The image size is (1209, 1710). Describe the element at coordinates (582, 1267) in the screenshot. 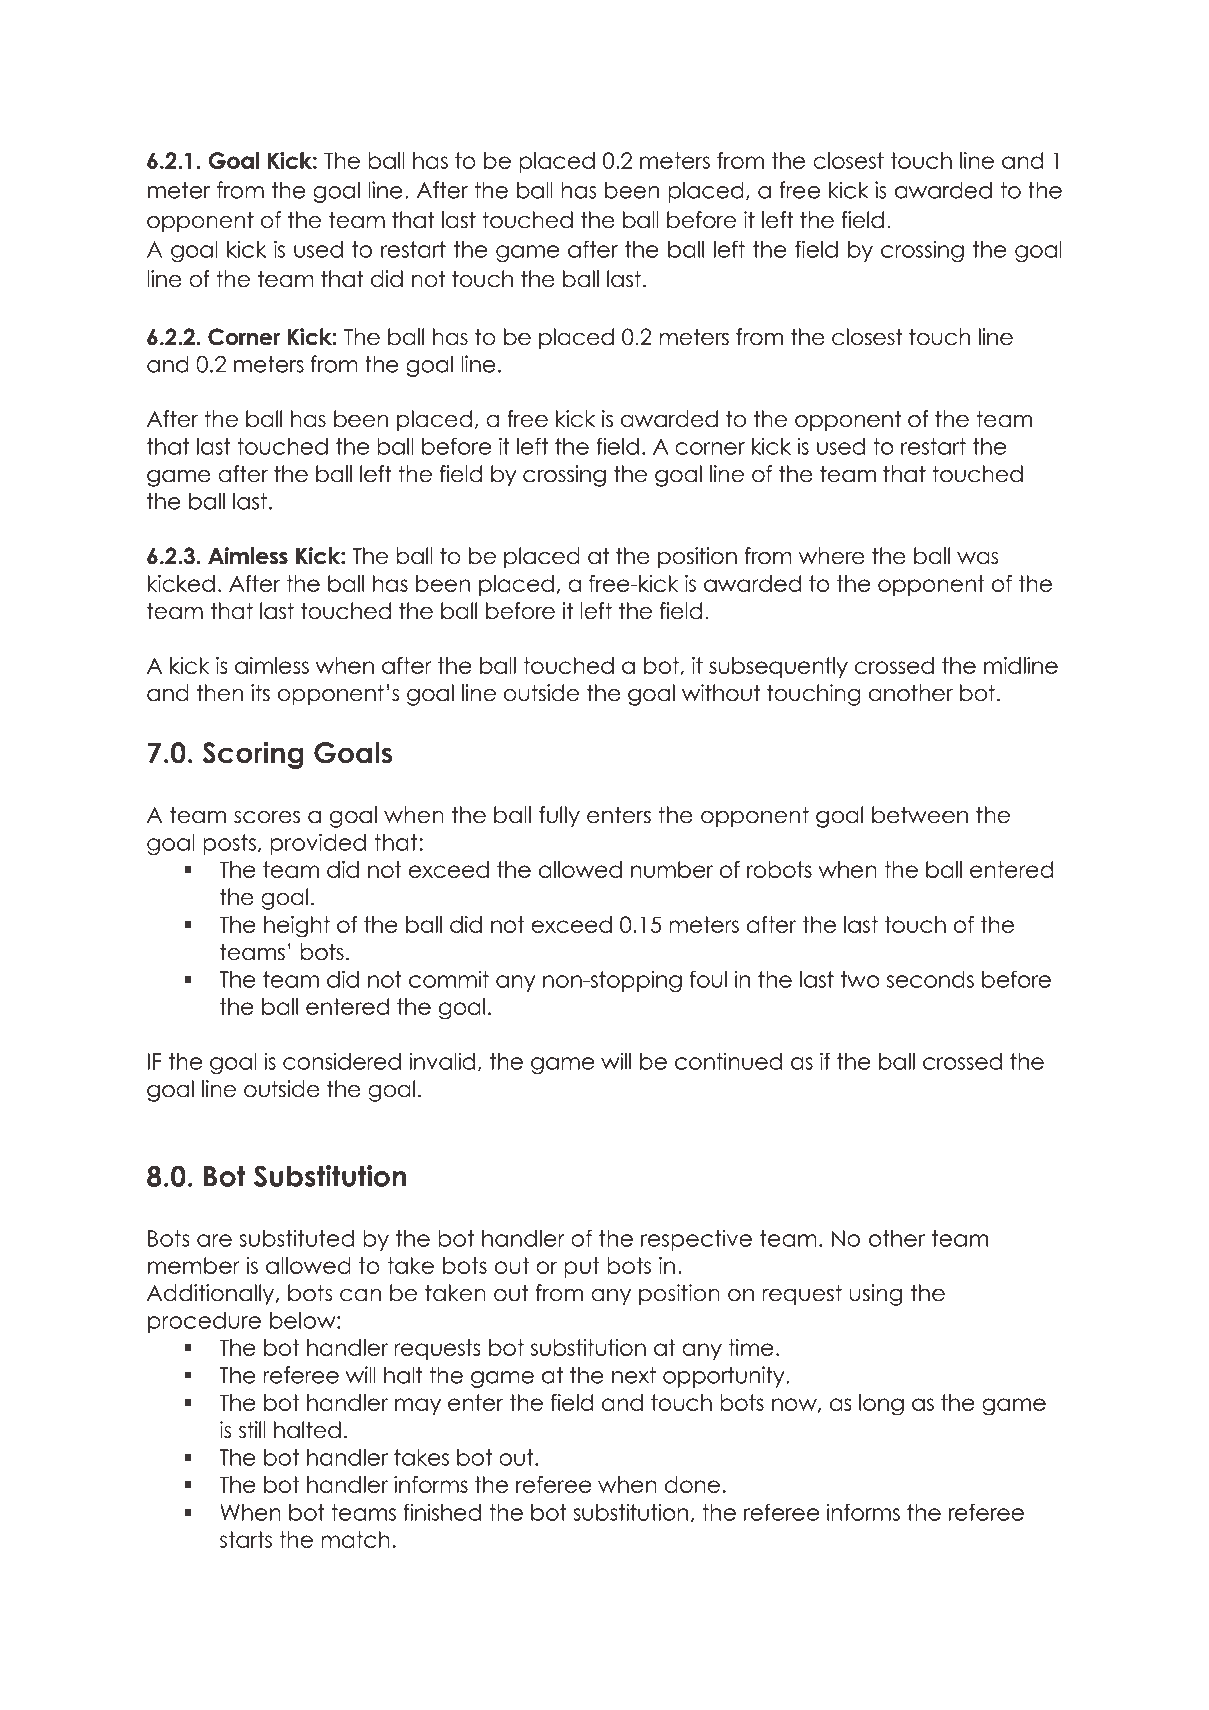

I see `put` at that location.
